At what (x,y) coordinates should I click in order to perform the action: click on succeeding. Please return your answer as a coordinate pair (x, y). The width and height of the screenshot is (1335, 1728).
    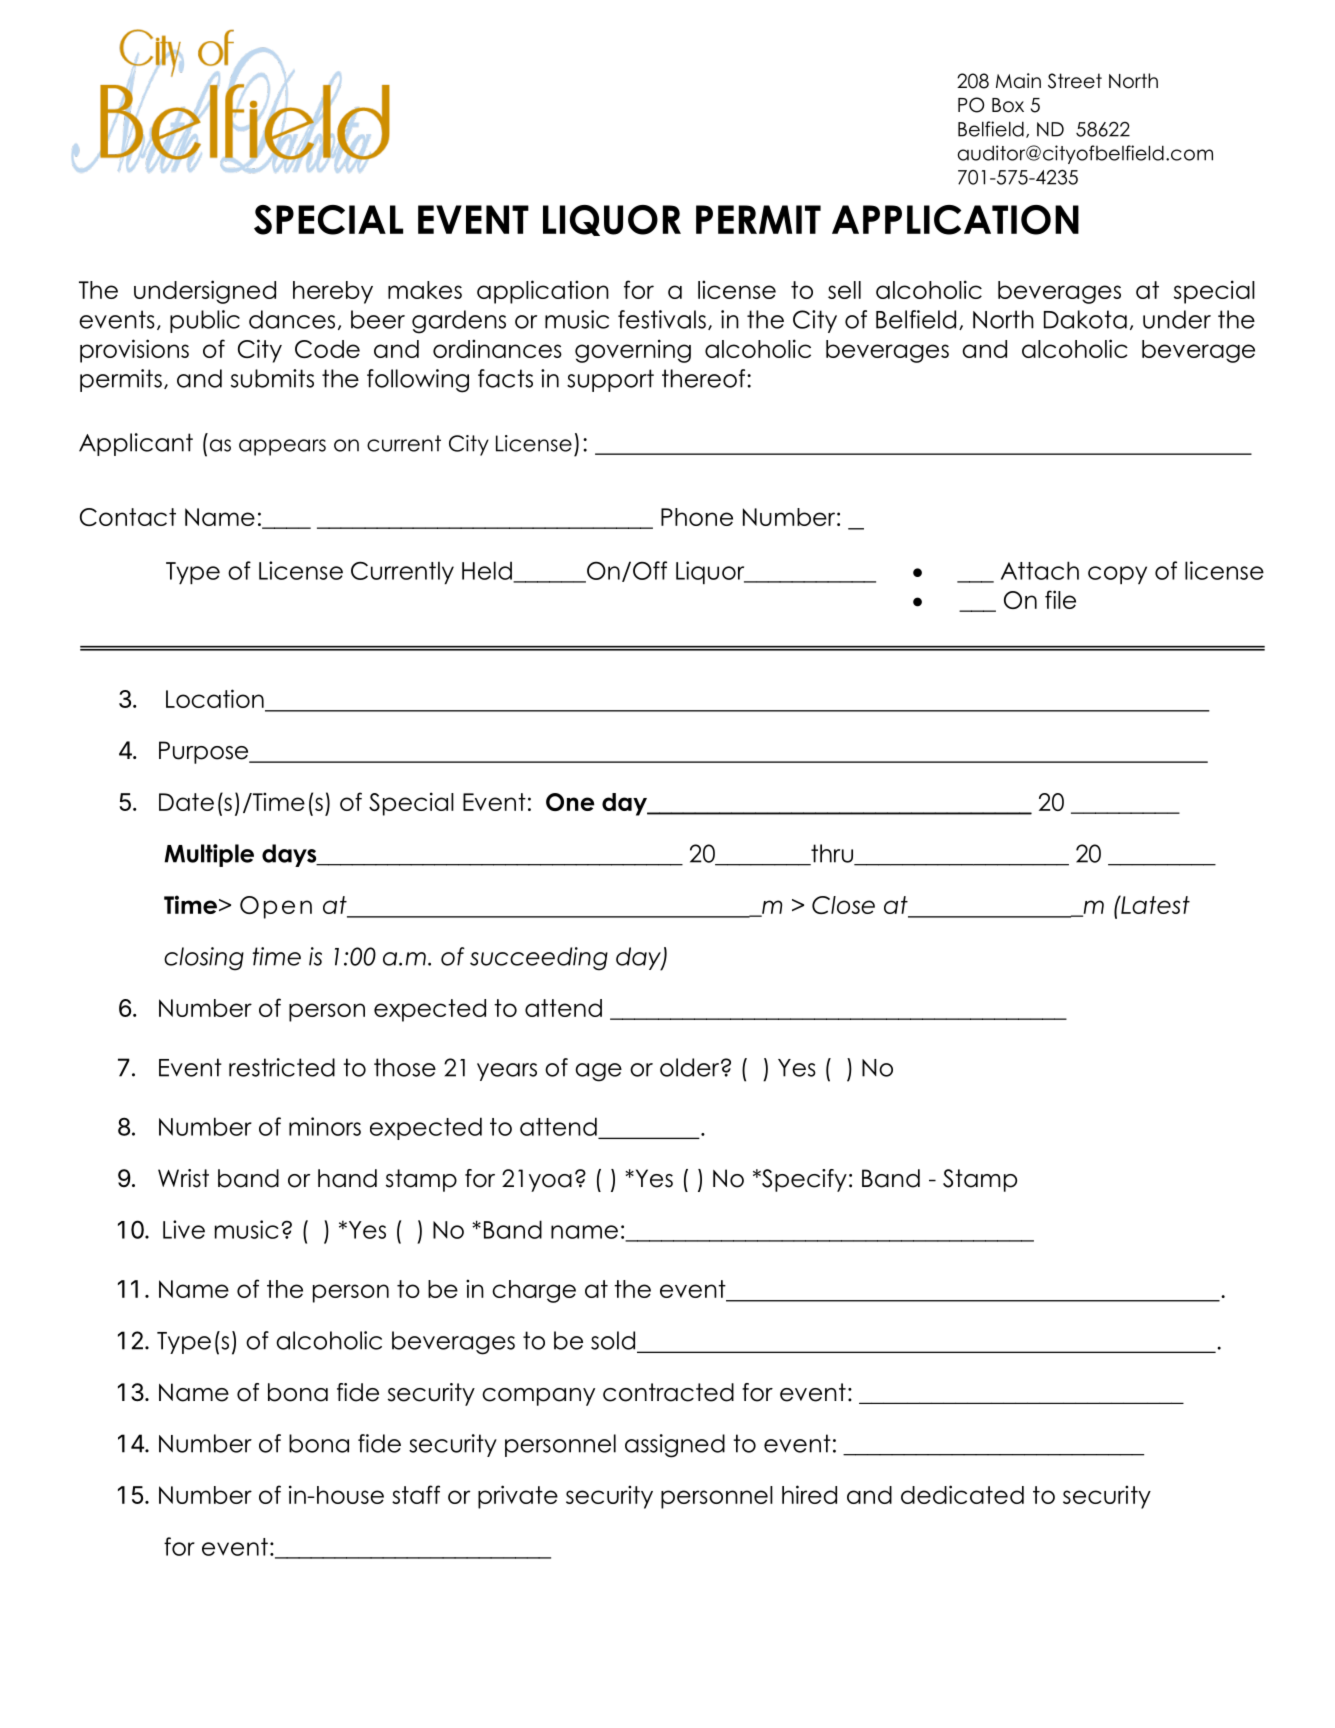
    Looking at the image, I should click on (539, 959).
